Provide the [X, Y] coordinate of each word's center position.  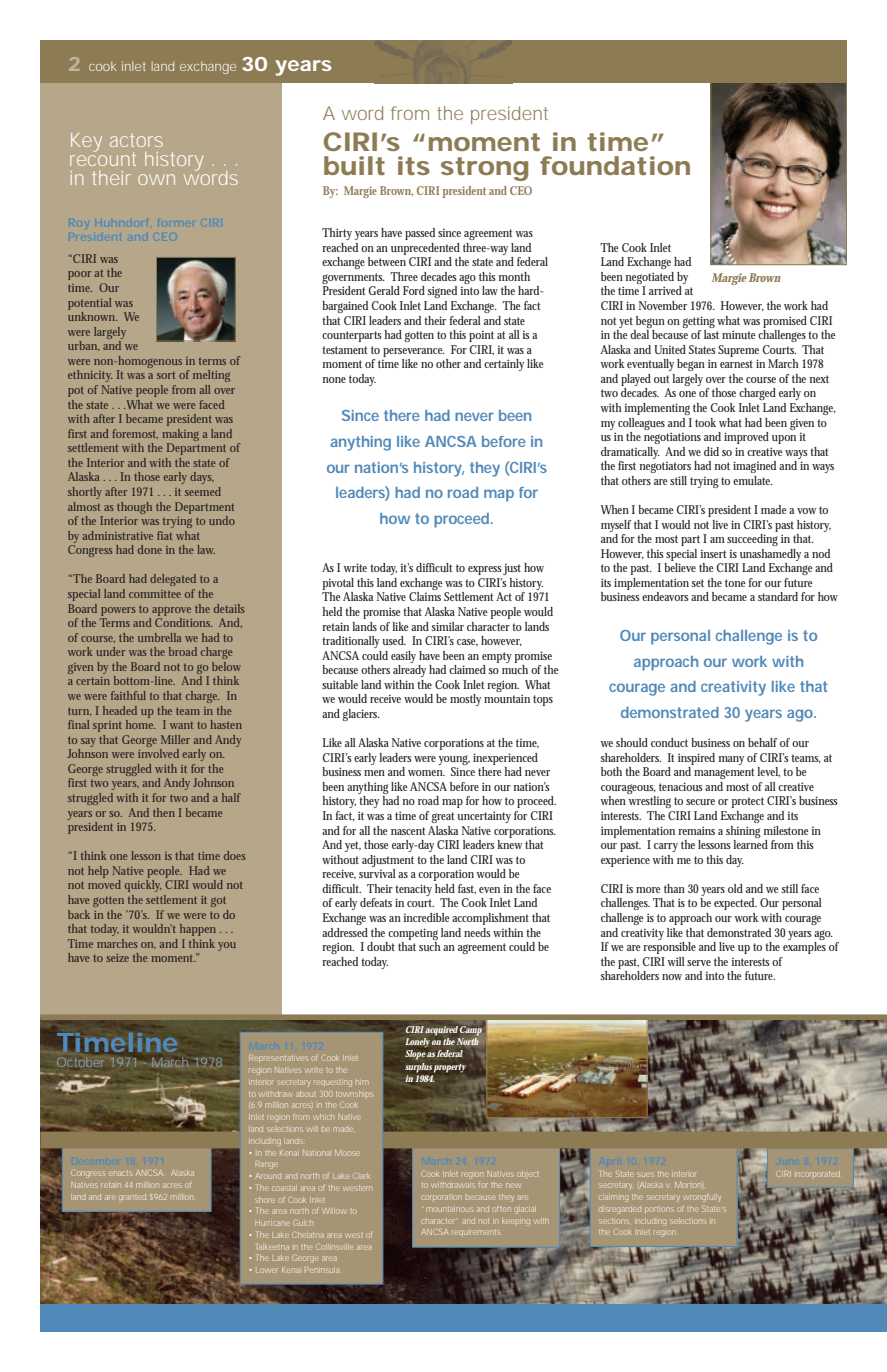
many [731, 760]
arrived [665, 290]
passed [420, 234]
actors [136, 140]
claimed [467, 669]
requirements [476, 1233]
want [181, 725]
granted [132, 1198]
